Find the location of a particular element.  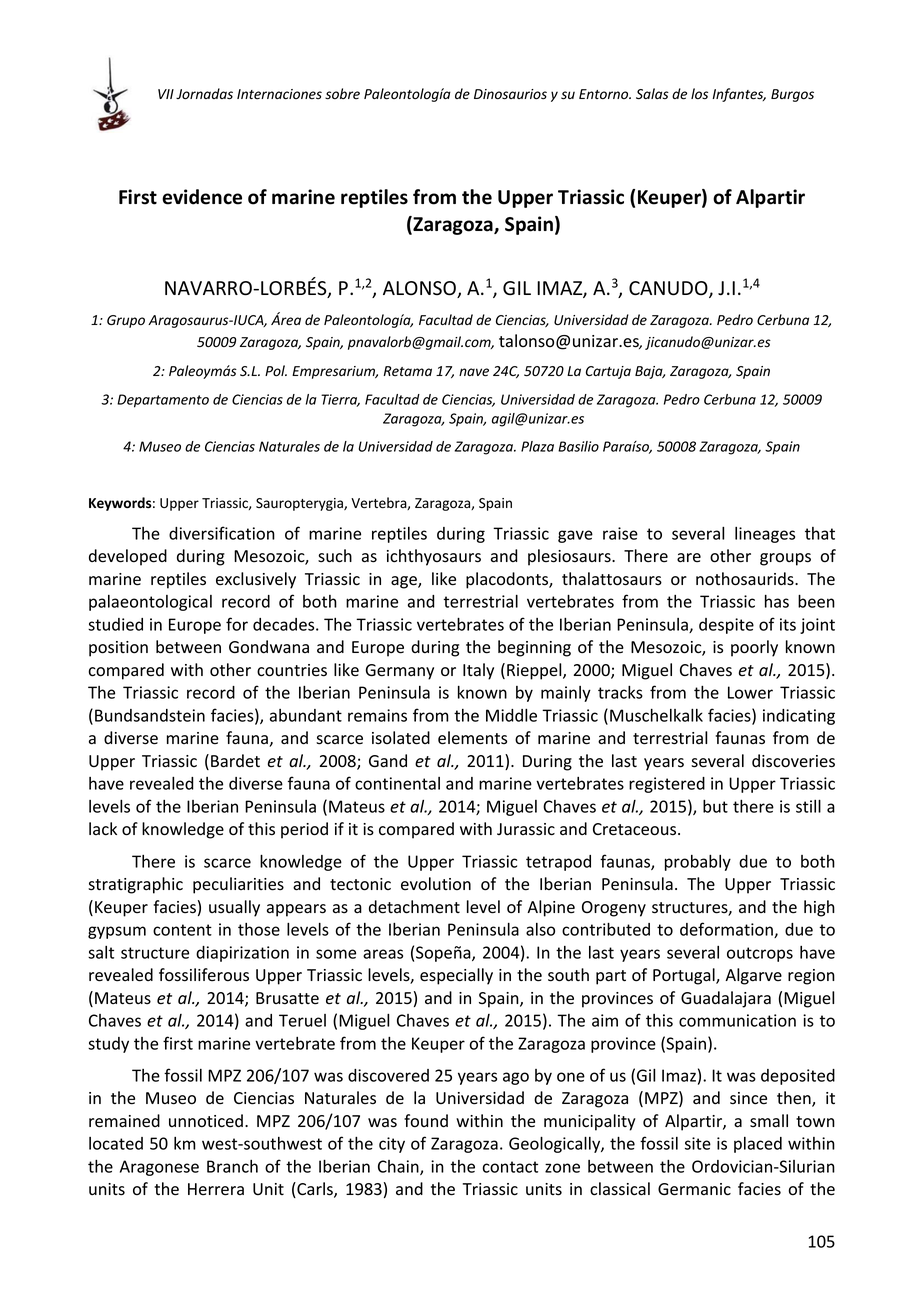

lack is located at coordinates (103, 829).
